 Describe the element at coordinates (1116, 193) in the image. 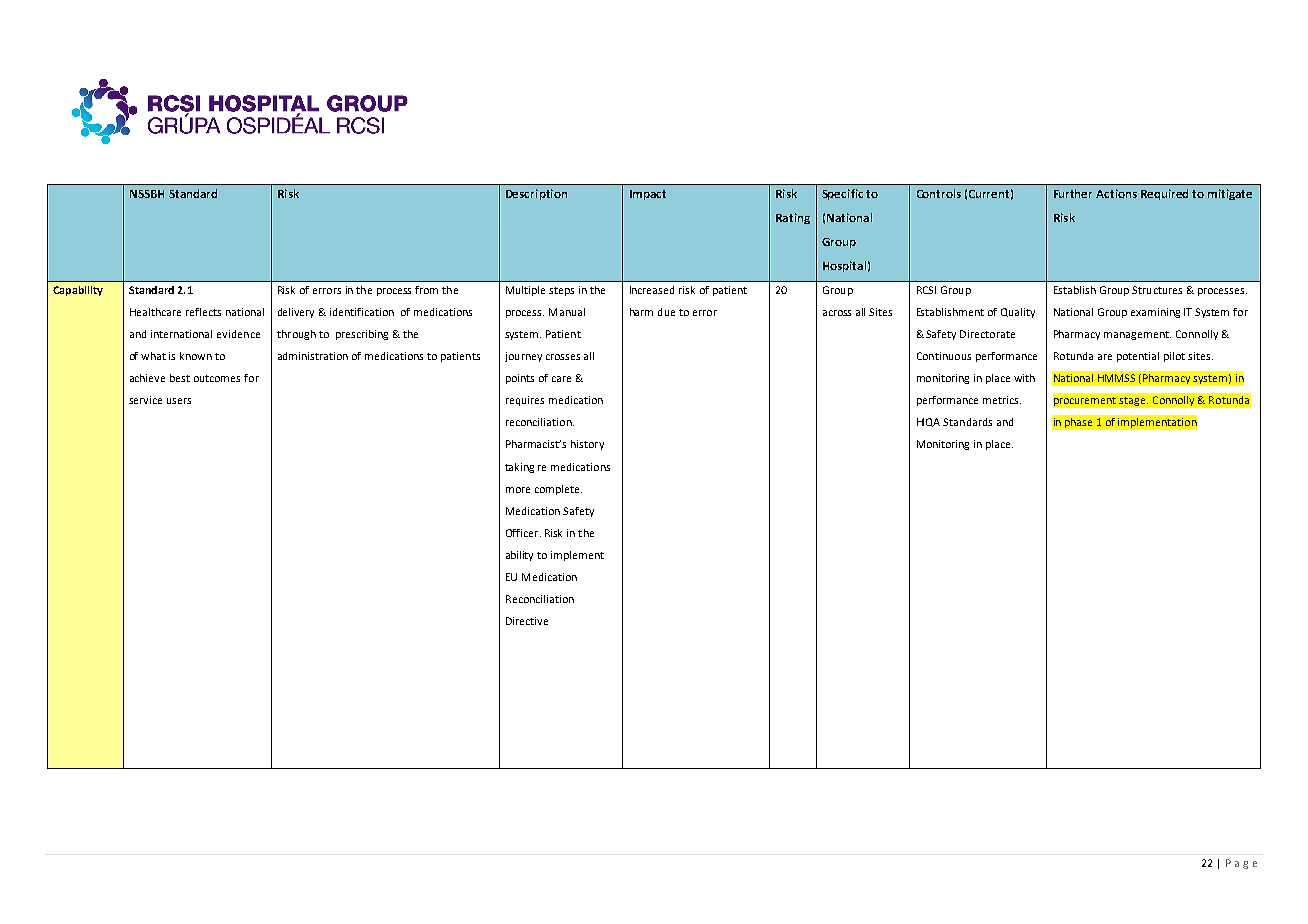

I see `Actions` at that location.
